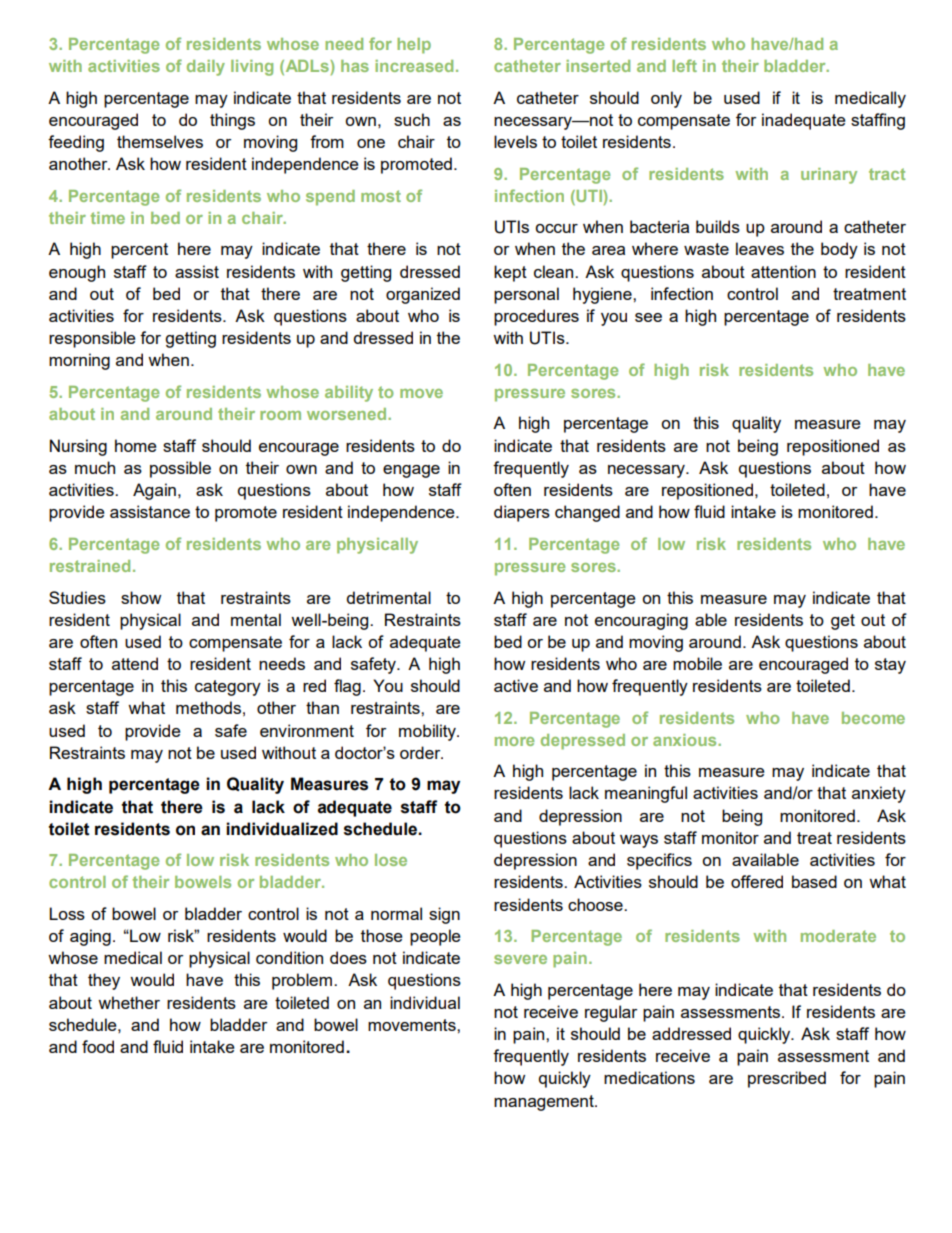 Image resolution: width=952 pixels, height=1233 pixels. I want to click on mobile, so click(697, 663).
